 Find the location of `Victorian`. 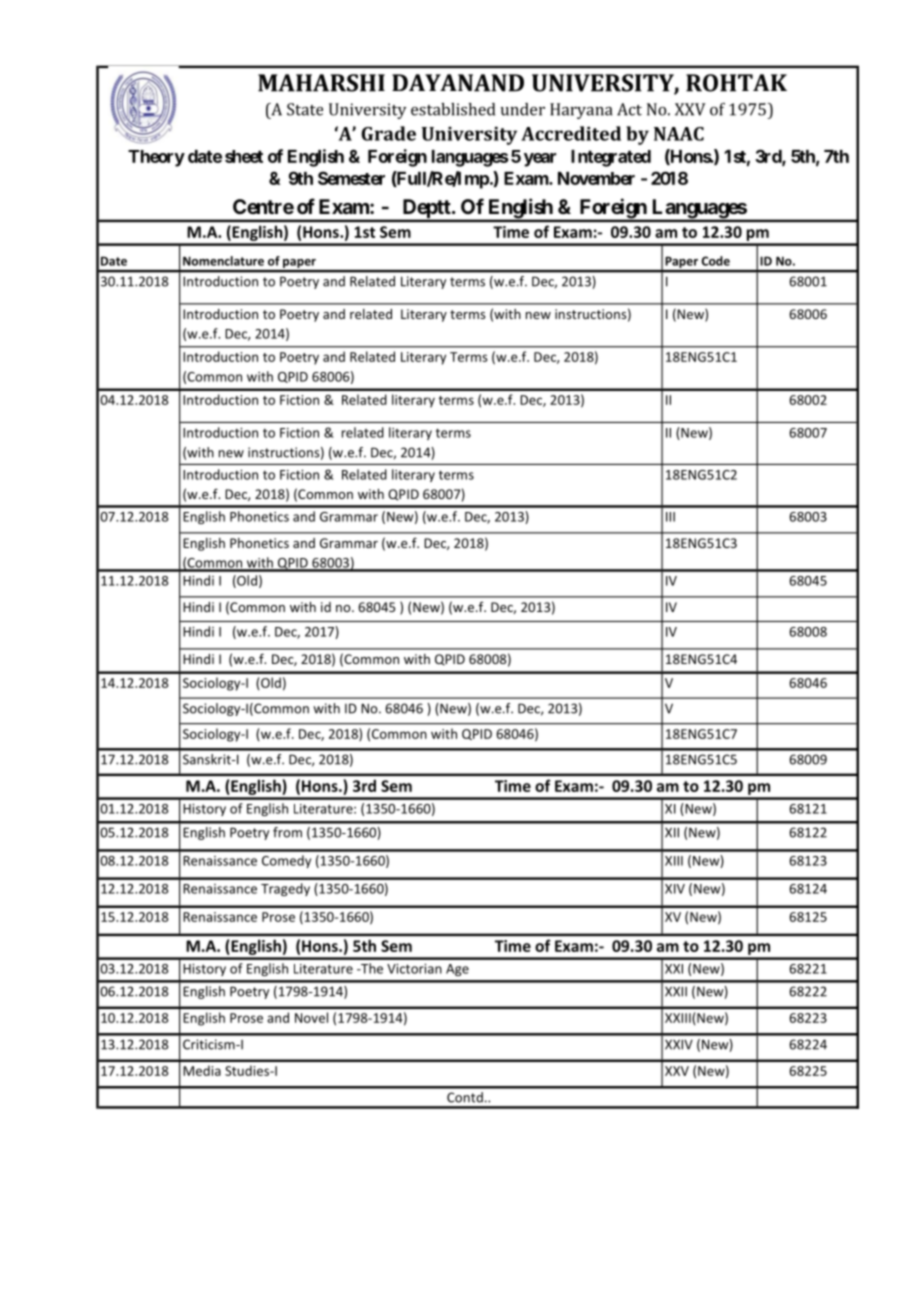

Victorian is located at coordinates (414, 969).
